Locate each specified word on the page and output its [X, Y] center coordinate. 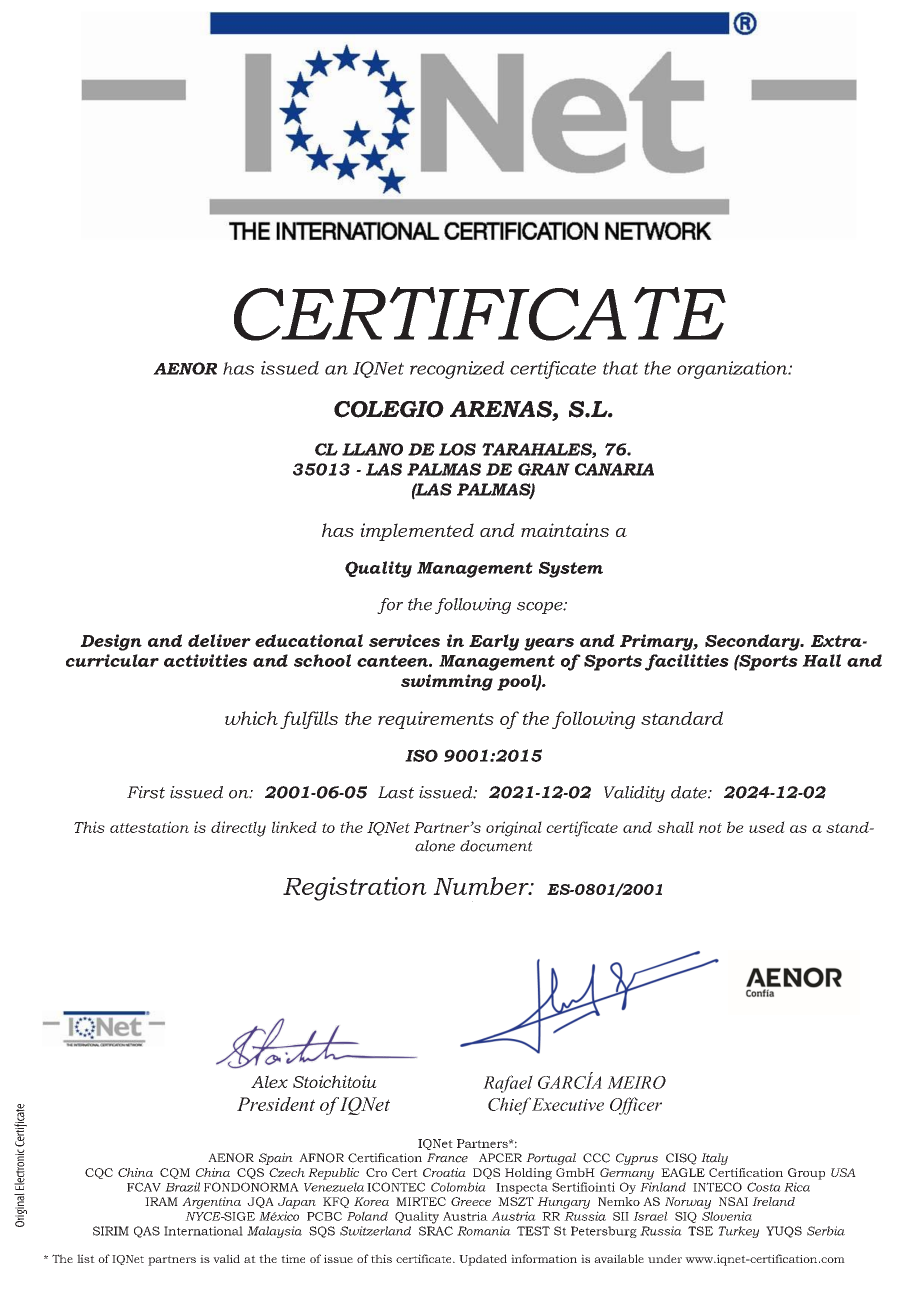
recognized [457, 370]
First [146, 792]
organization [733, 370]
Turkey [738, 1232]
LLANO [372, 449]
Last [396, 792]
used [767, 827]
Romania [484, 1231]
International [203, 1231]
